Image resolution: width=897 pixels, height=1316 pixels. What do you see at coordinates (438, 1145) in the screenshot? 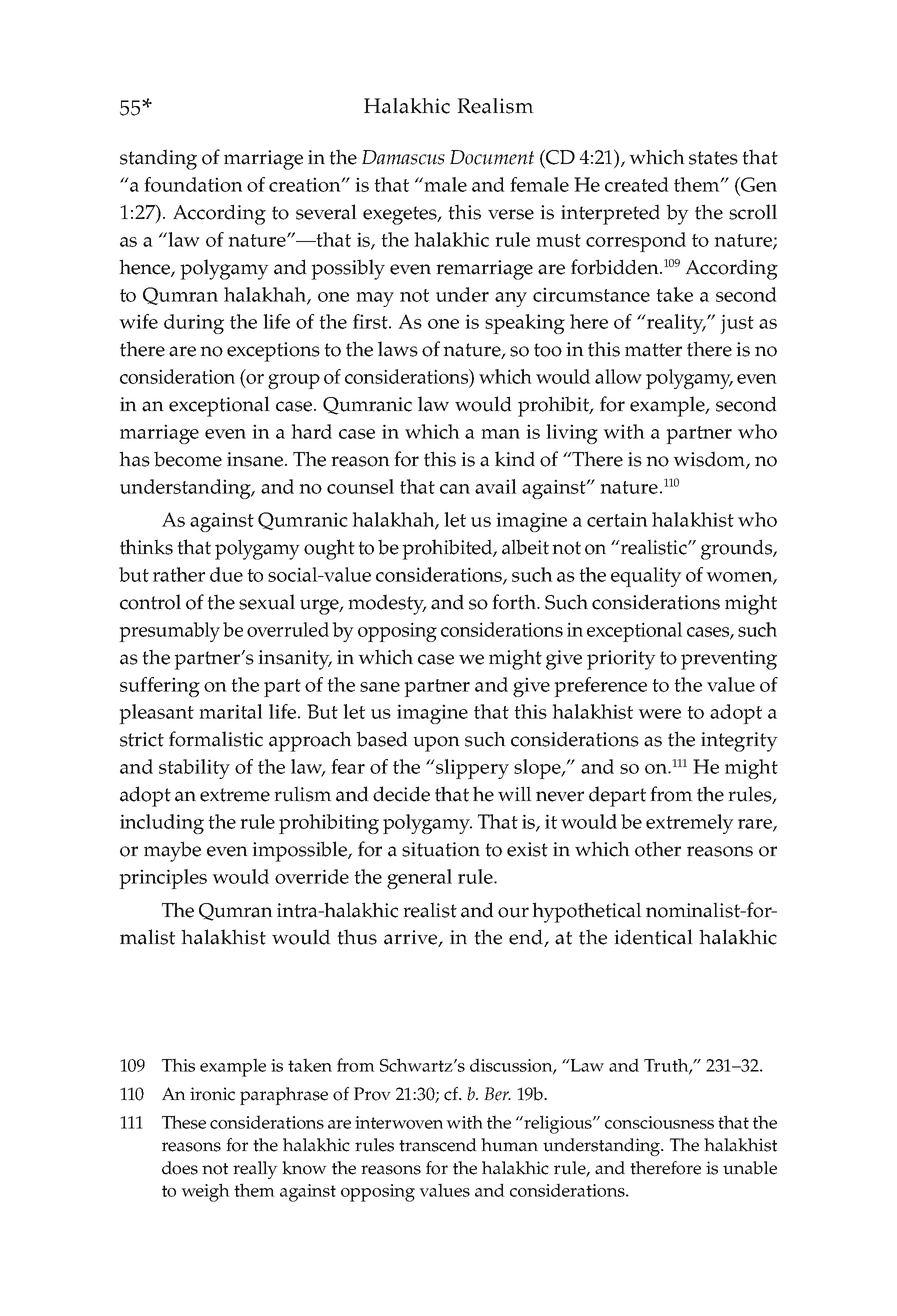
I see `transcend` at bounding box center [438, 1145].
